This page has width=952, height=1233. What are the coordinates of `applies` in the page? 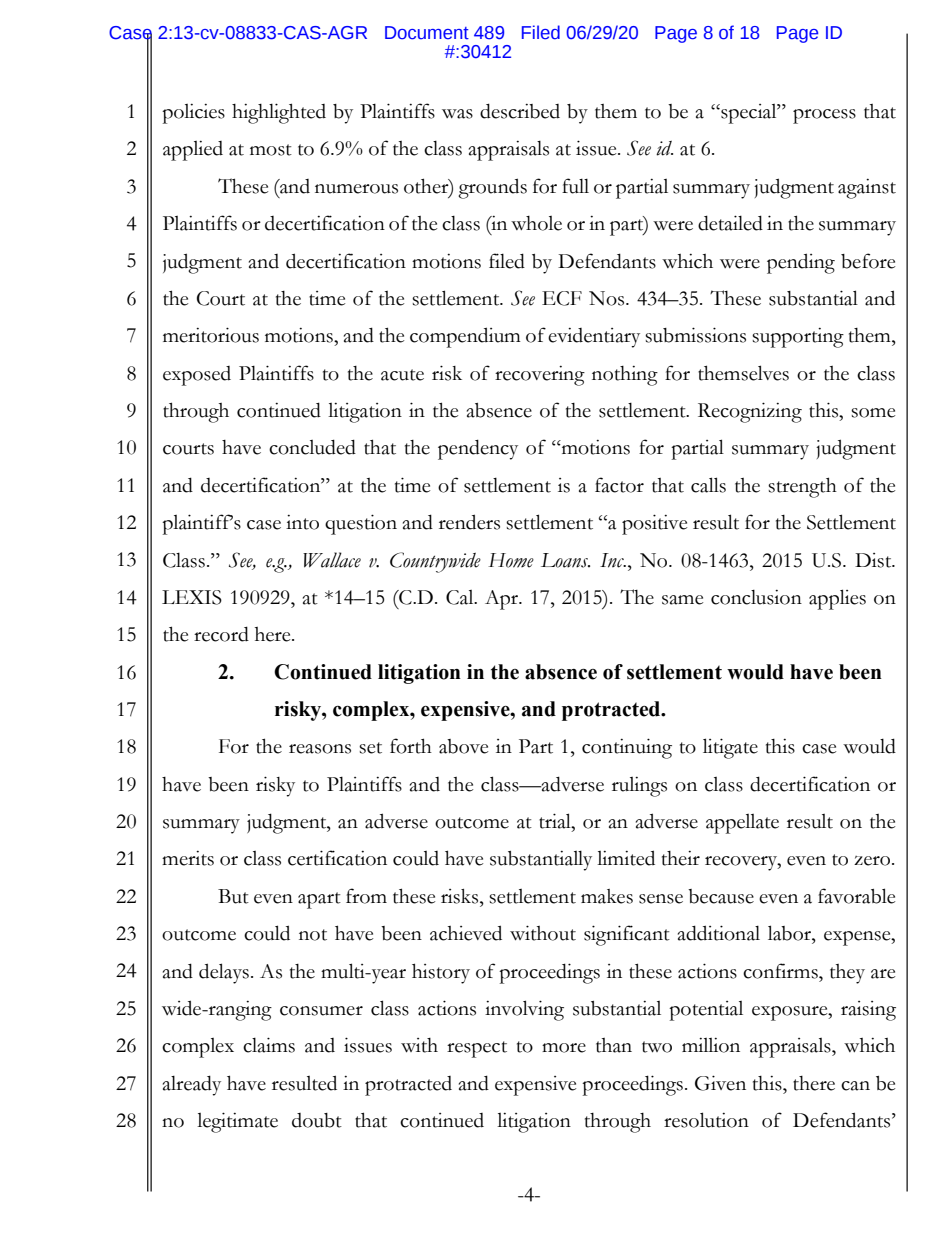 It's located at (837, 599).
